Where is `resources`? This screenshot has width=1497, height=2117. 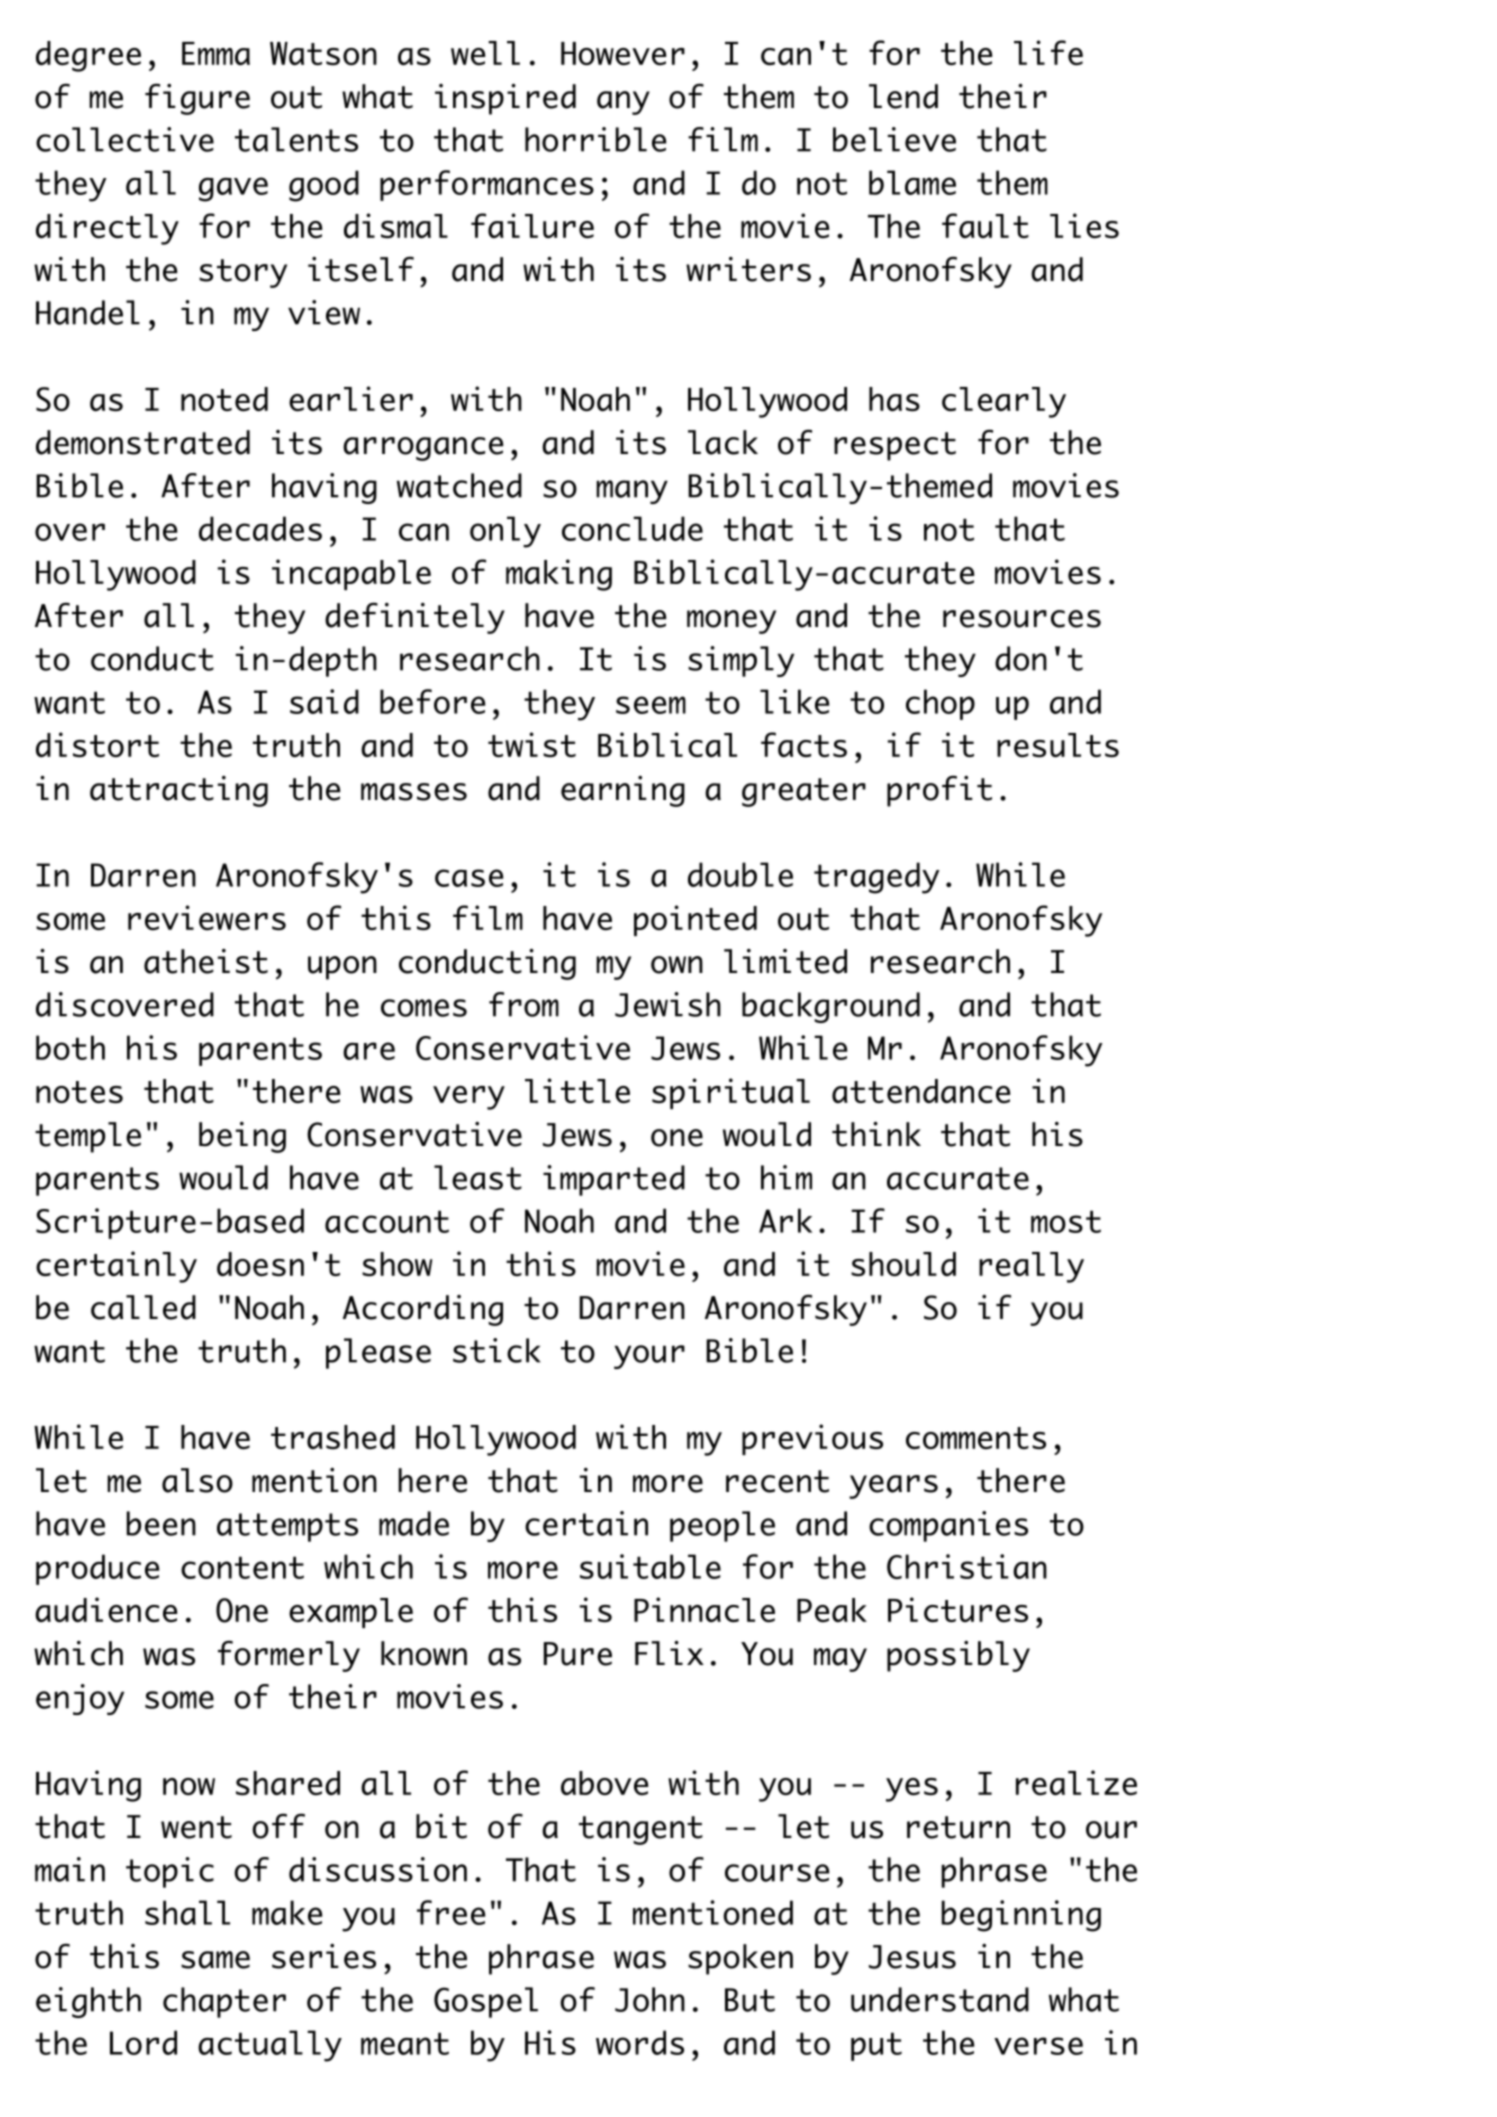 resources is located at coordinates (1022, 619).
